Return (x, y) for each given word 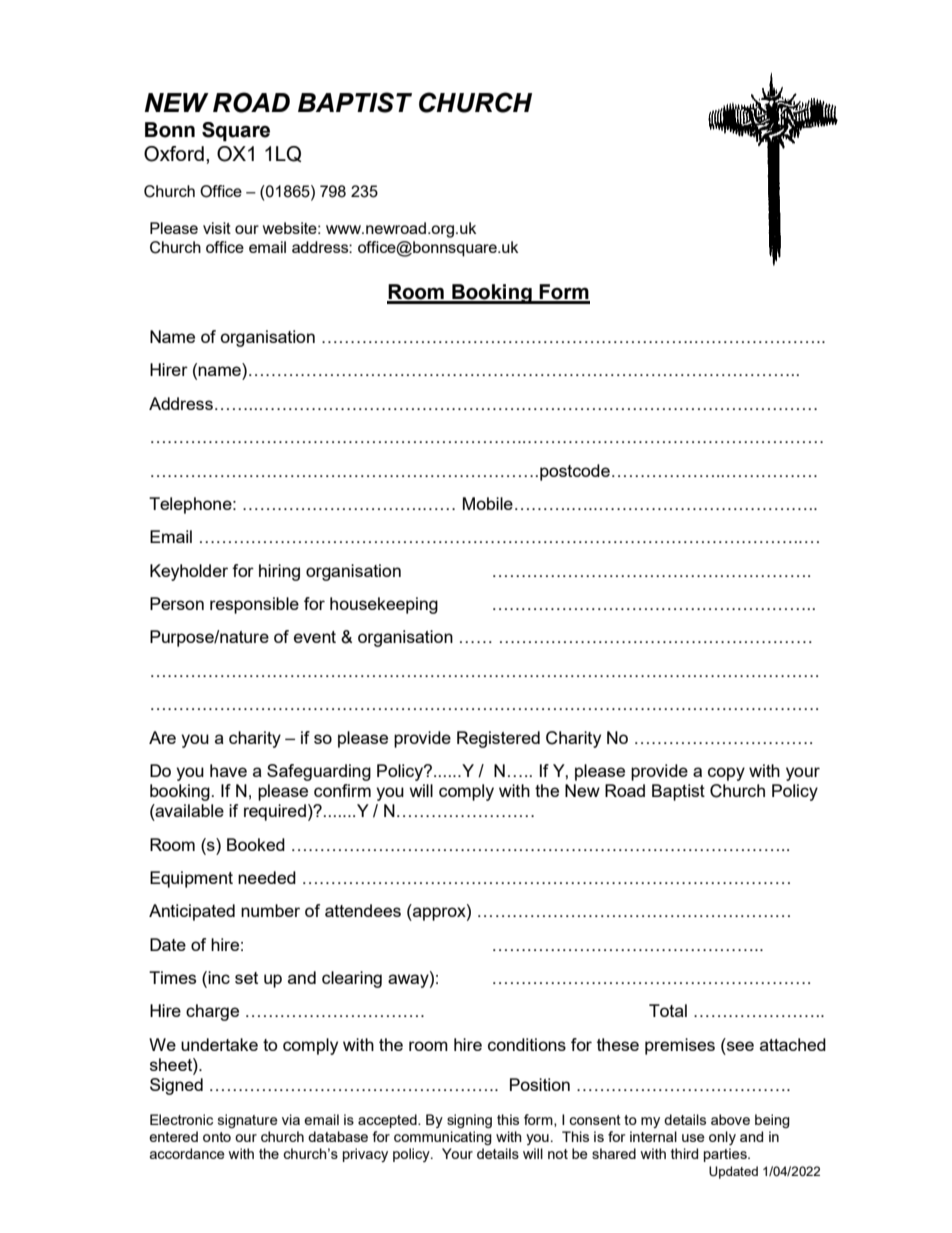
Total (668, 1010)
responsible (254, 605)
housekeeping (384, 605)
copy (726, 774)
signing (469, 1121)
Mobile (488, 503)
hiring (279, 572)
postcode (575, 472)
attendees (363, 910)
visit (217, 228)
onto (217, 1137)
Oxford (174, 154)
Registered (498, 739)
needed (267, 877)
